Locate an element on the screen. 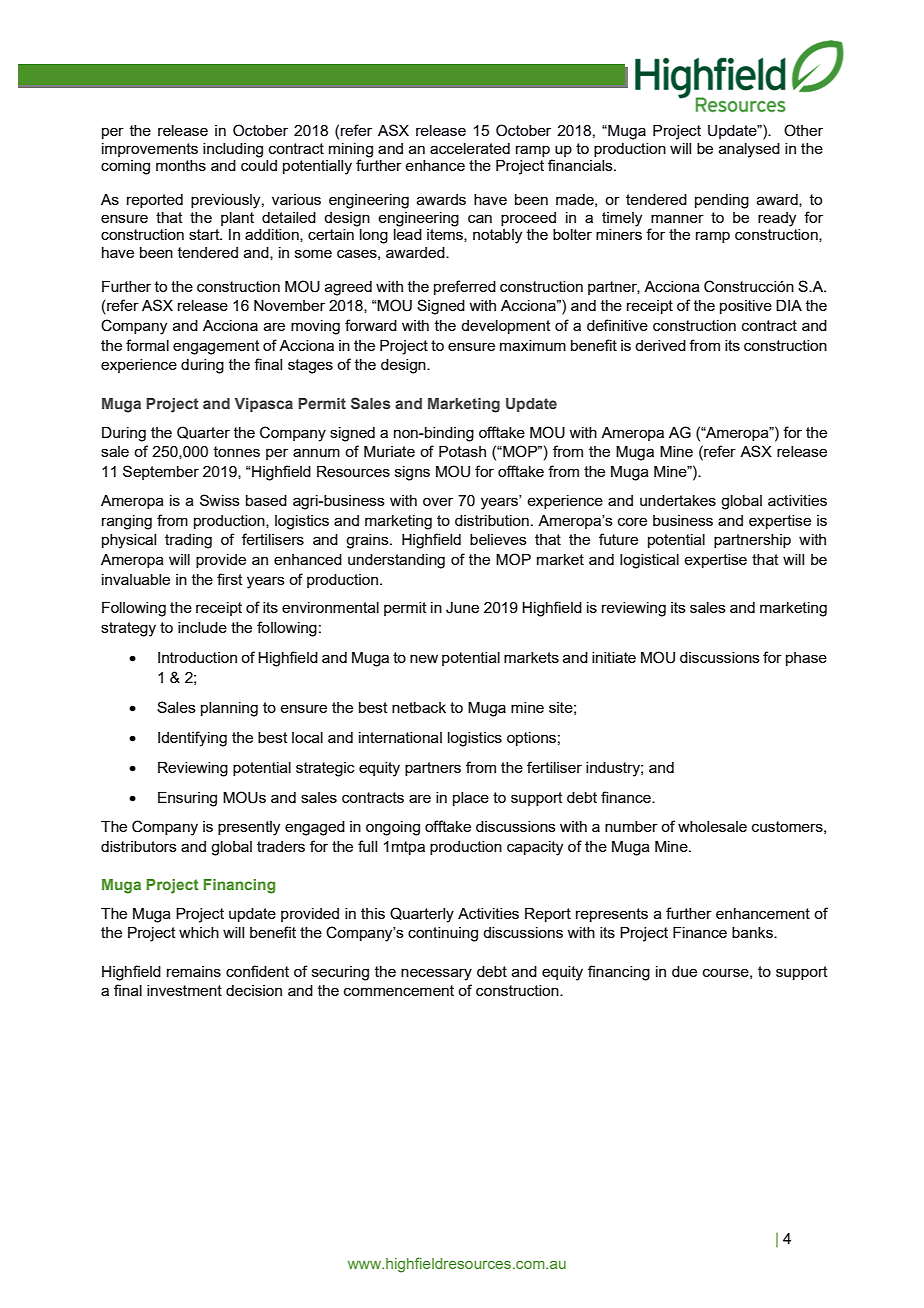 The image size is (924, 1308). analysed is located at coordinates (749, 150).
